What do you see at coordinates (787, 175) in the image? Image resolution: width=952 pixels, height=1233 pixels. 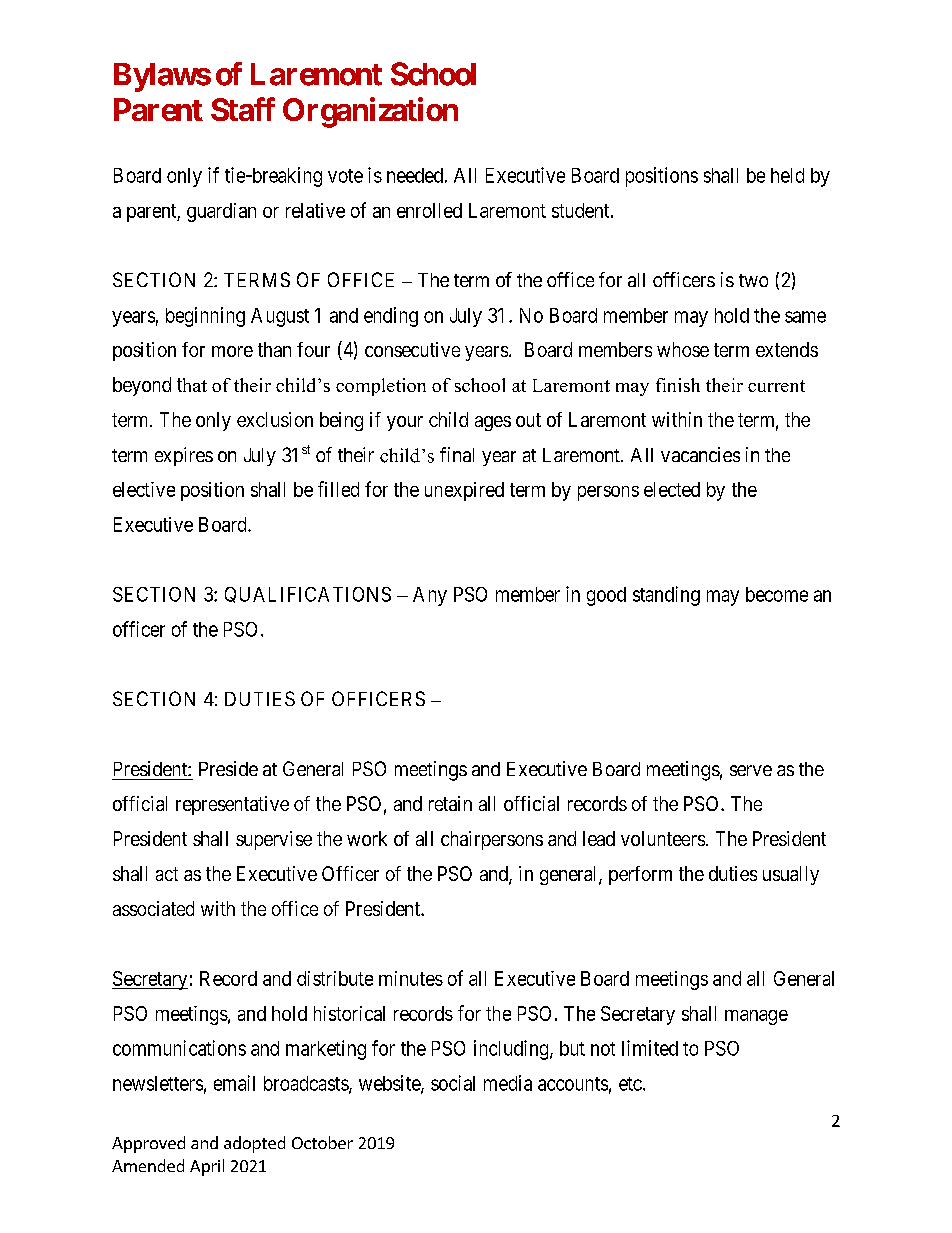 I see `held` at bounding box center [787, 175].
